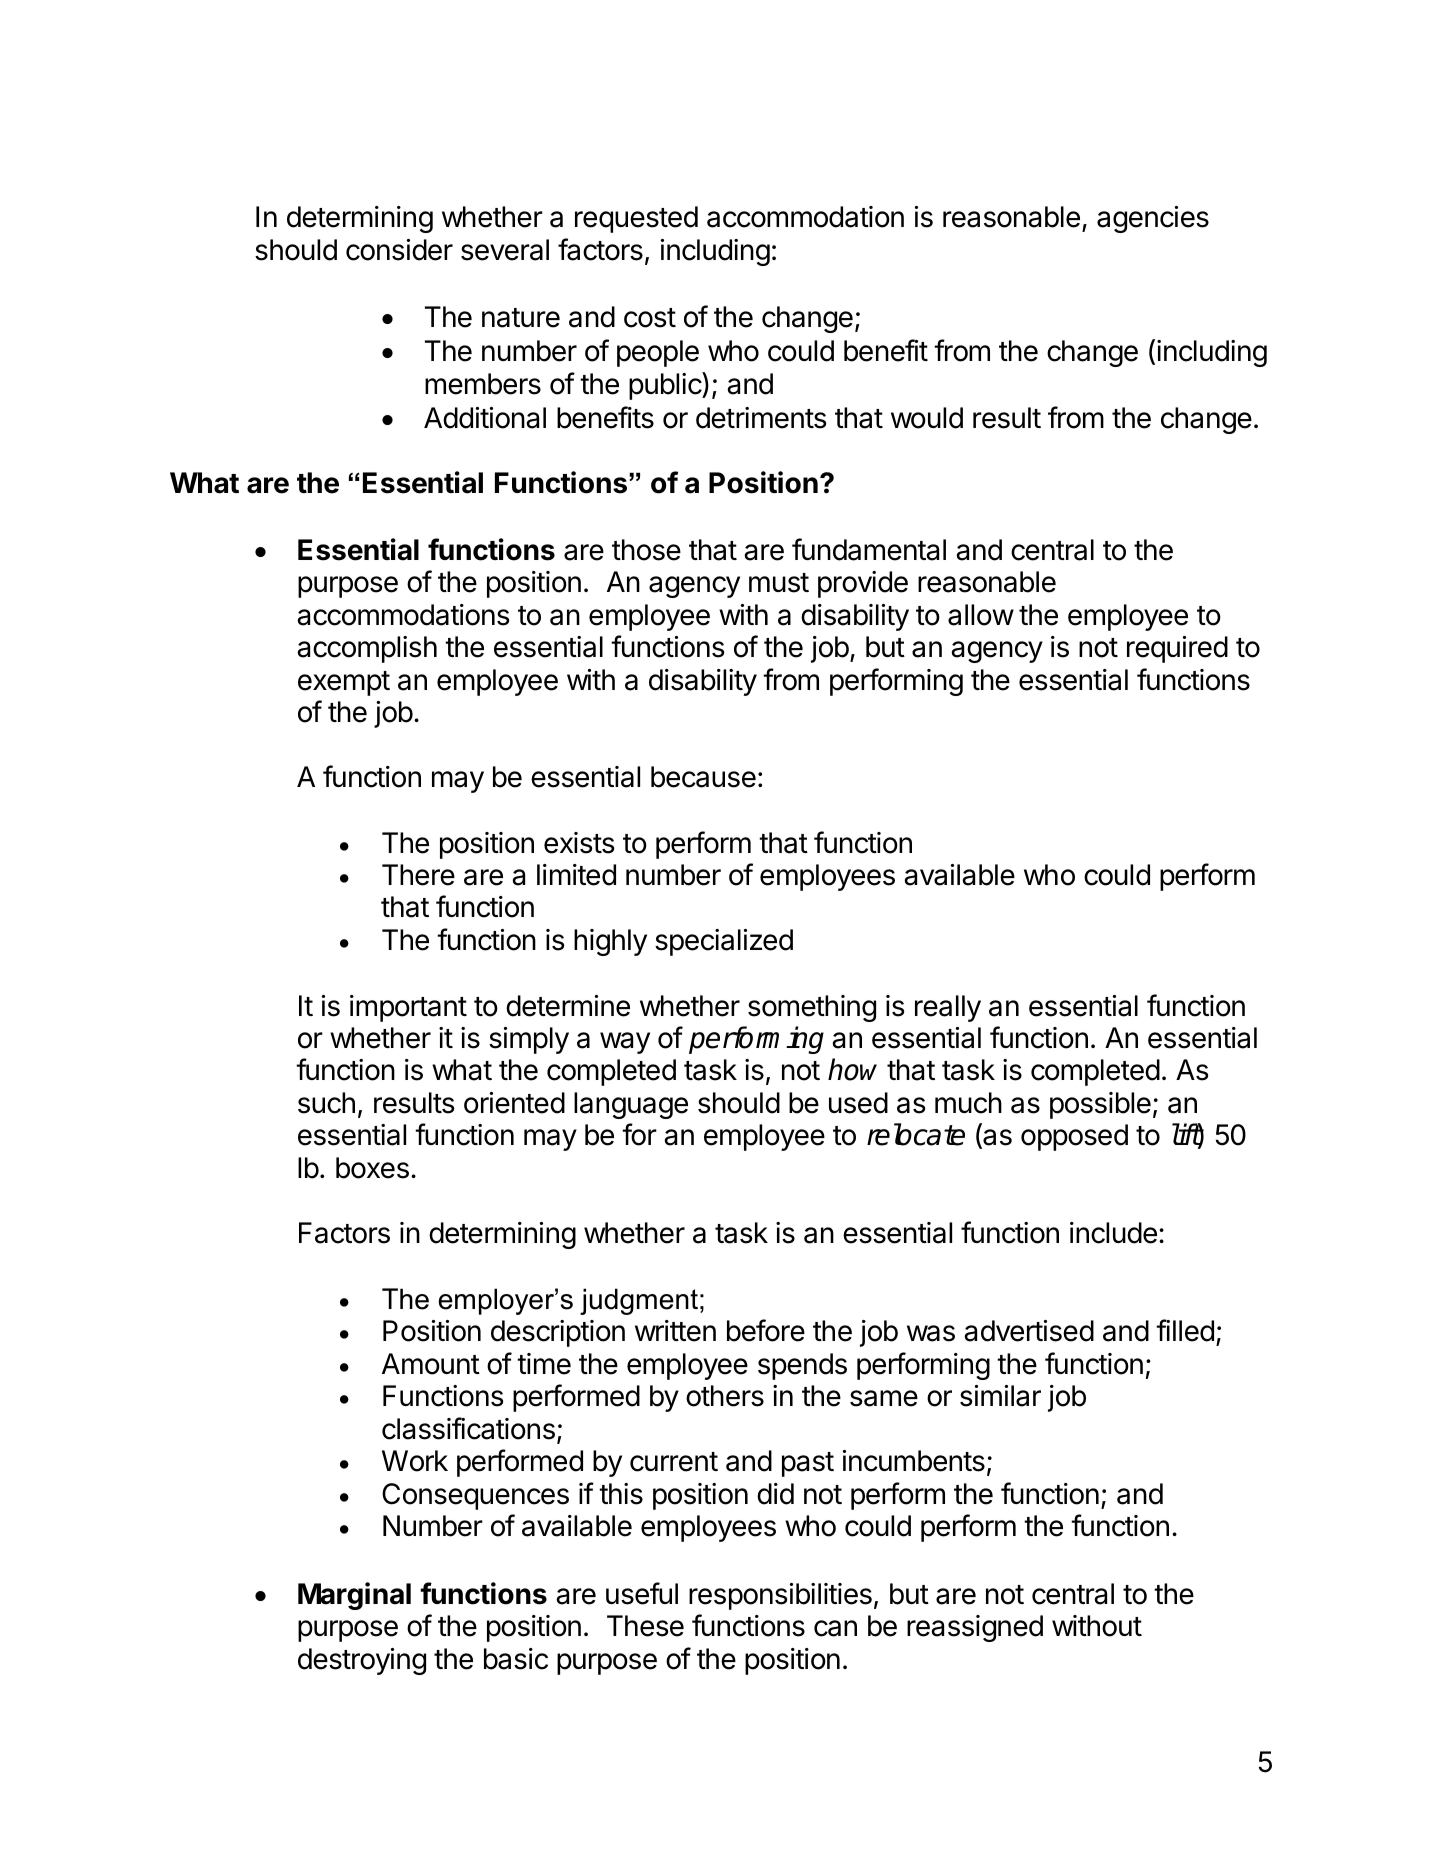 The width and height of the screenshot is (1440, 1864). Describe the element at coordinates (650, 318) in the screenshot. I see `cost` at that location.
